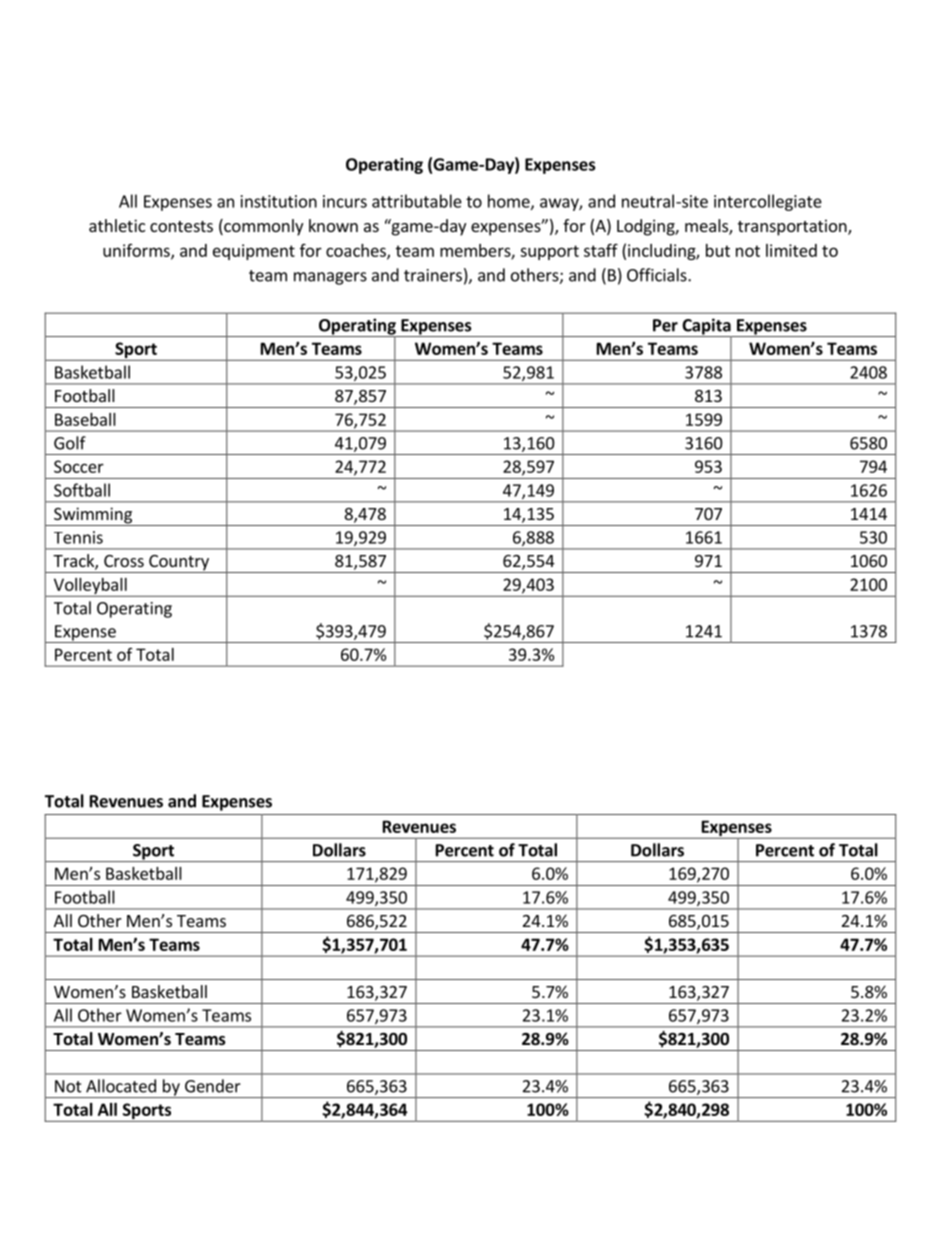 The height and width of the screenshot is (1233, 952). I want to click on Capita, so click(706, 327).
